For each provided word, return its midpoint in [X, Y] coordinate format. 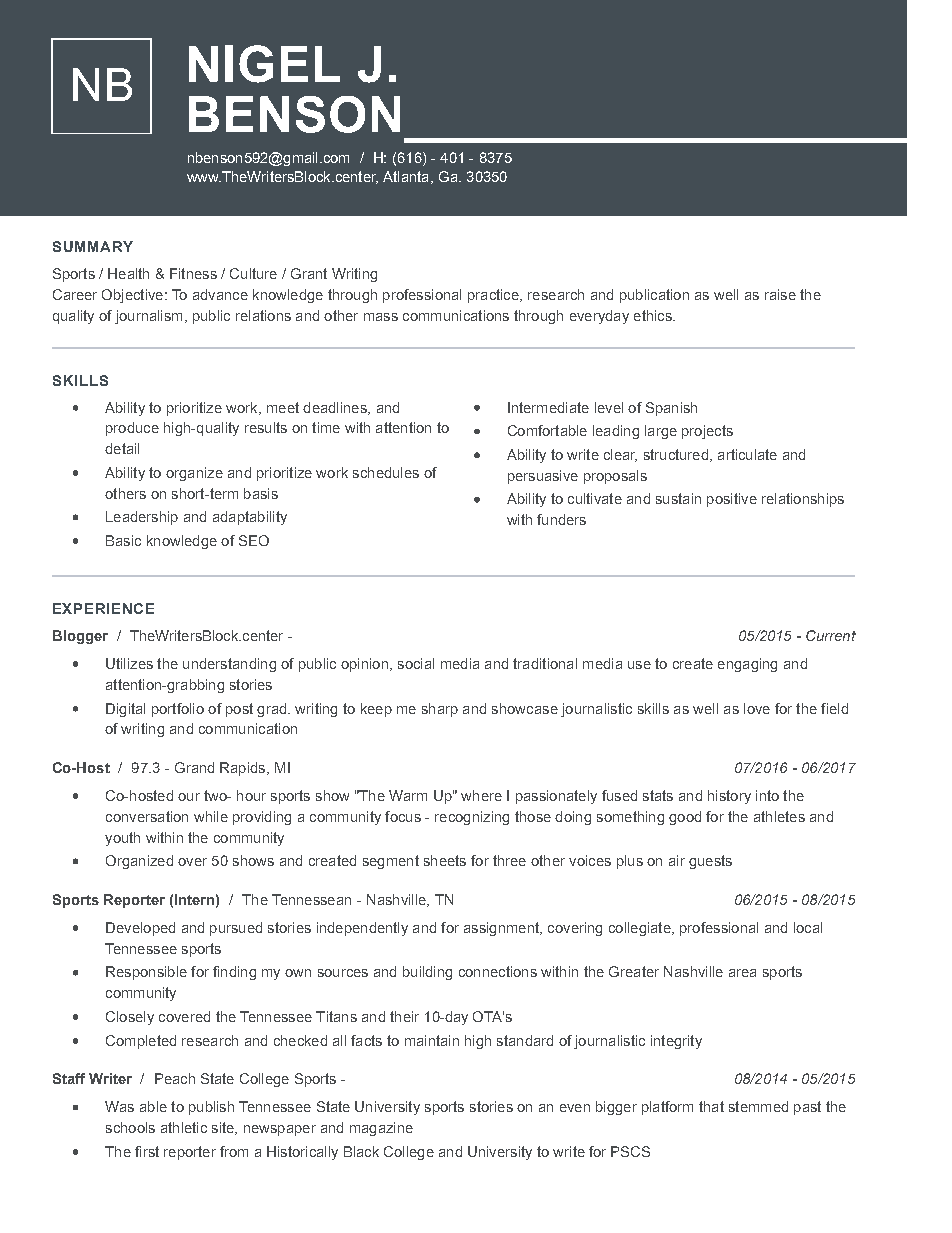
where [481, 795]
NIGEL [264, 64]
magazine [381, 1129]
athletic [184, 1127]
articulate [747, 454]
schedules [386, 472]
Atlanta [405, 176]
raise [780, 294]
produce [132, 429]
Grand [194, 767]
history [729, 797]
